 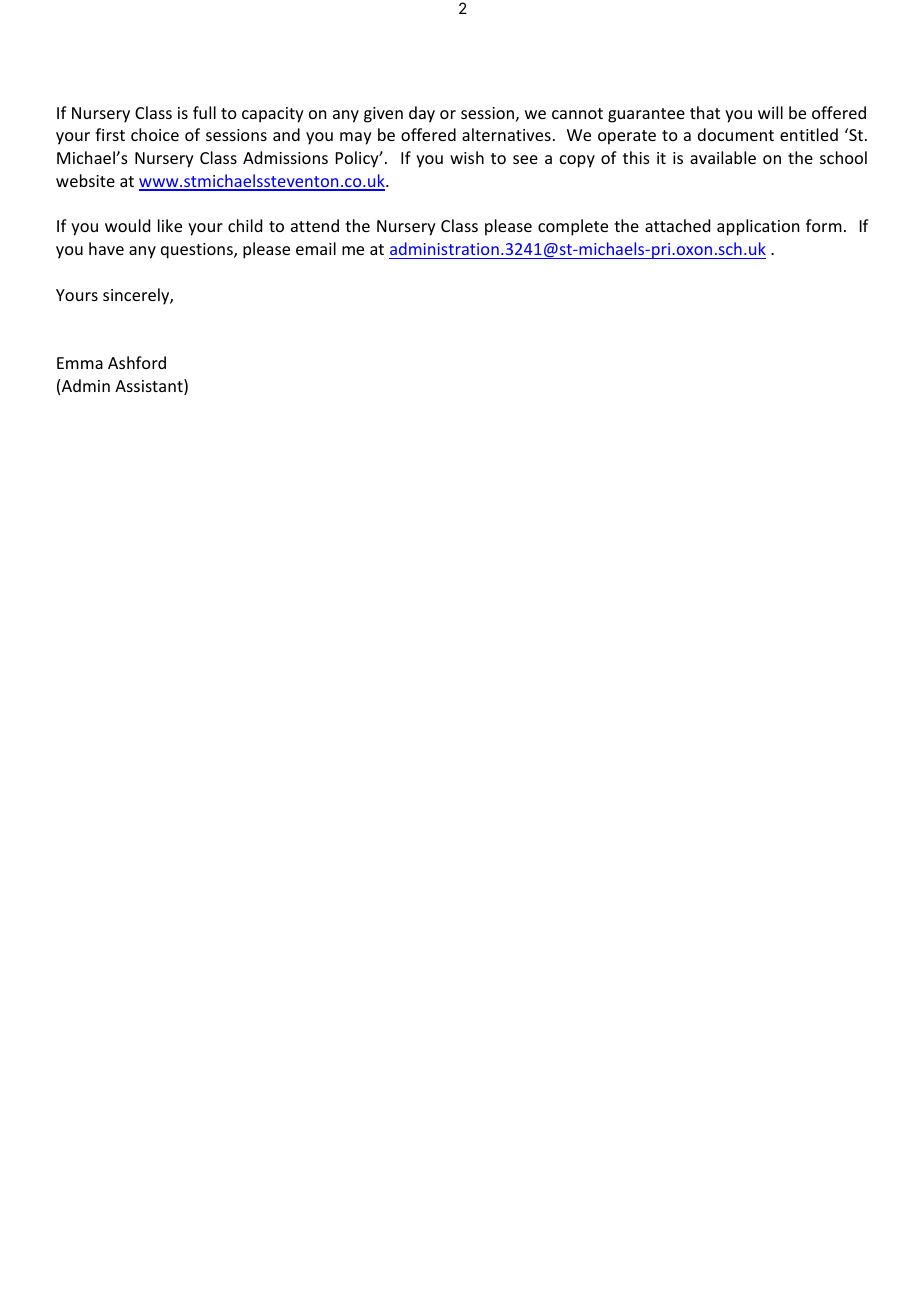 What do you see at coordinates (824, 225) in the document?
I see `form` at bounding box center [824, 225].
